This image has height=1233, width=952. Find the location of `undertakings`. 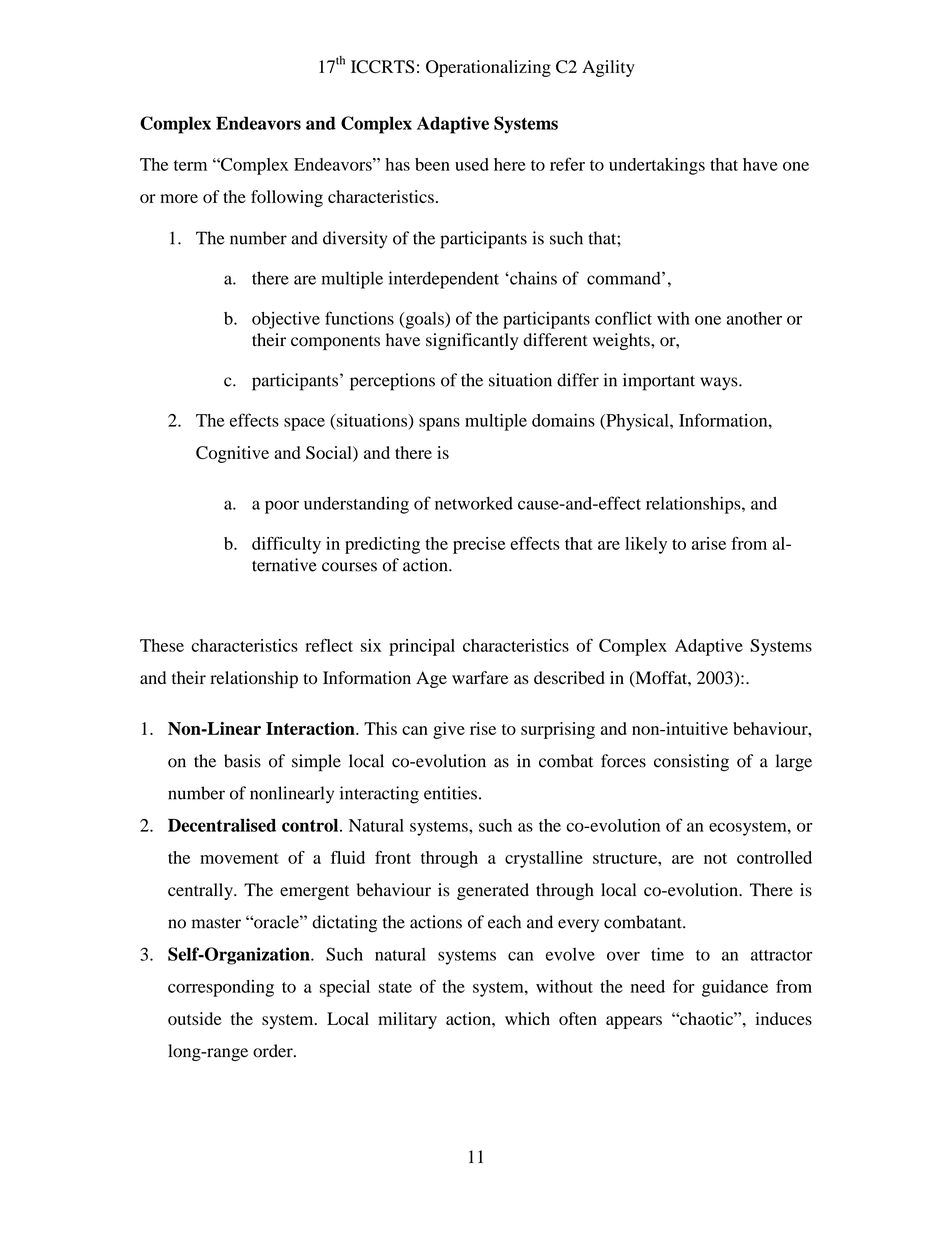

undertakings is located at coordinates (657, 166).
